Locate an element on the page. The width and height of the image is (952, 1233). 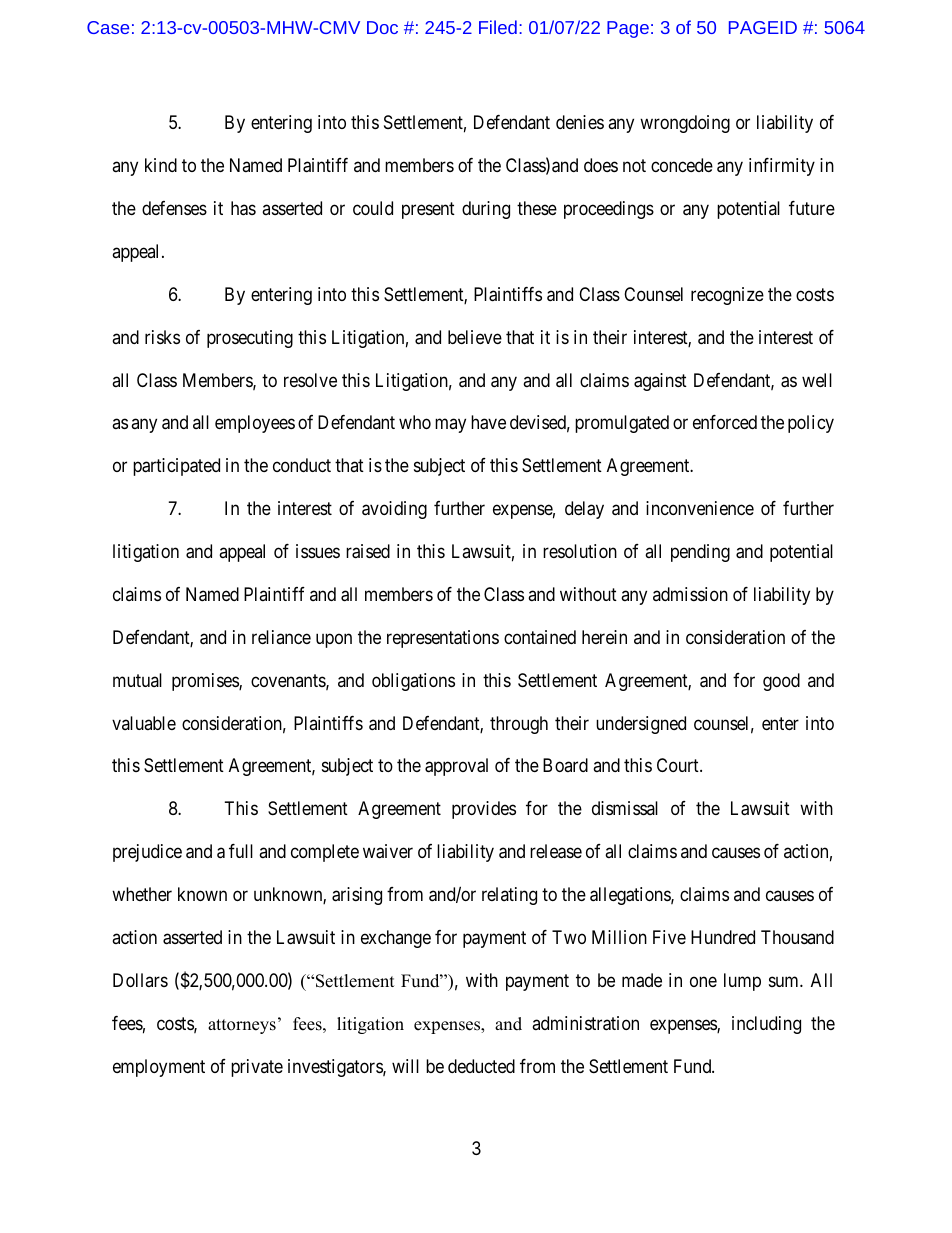
Case is located at coordinates (108, 27).
